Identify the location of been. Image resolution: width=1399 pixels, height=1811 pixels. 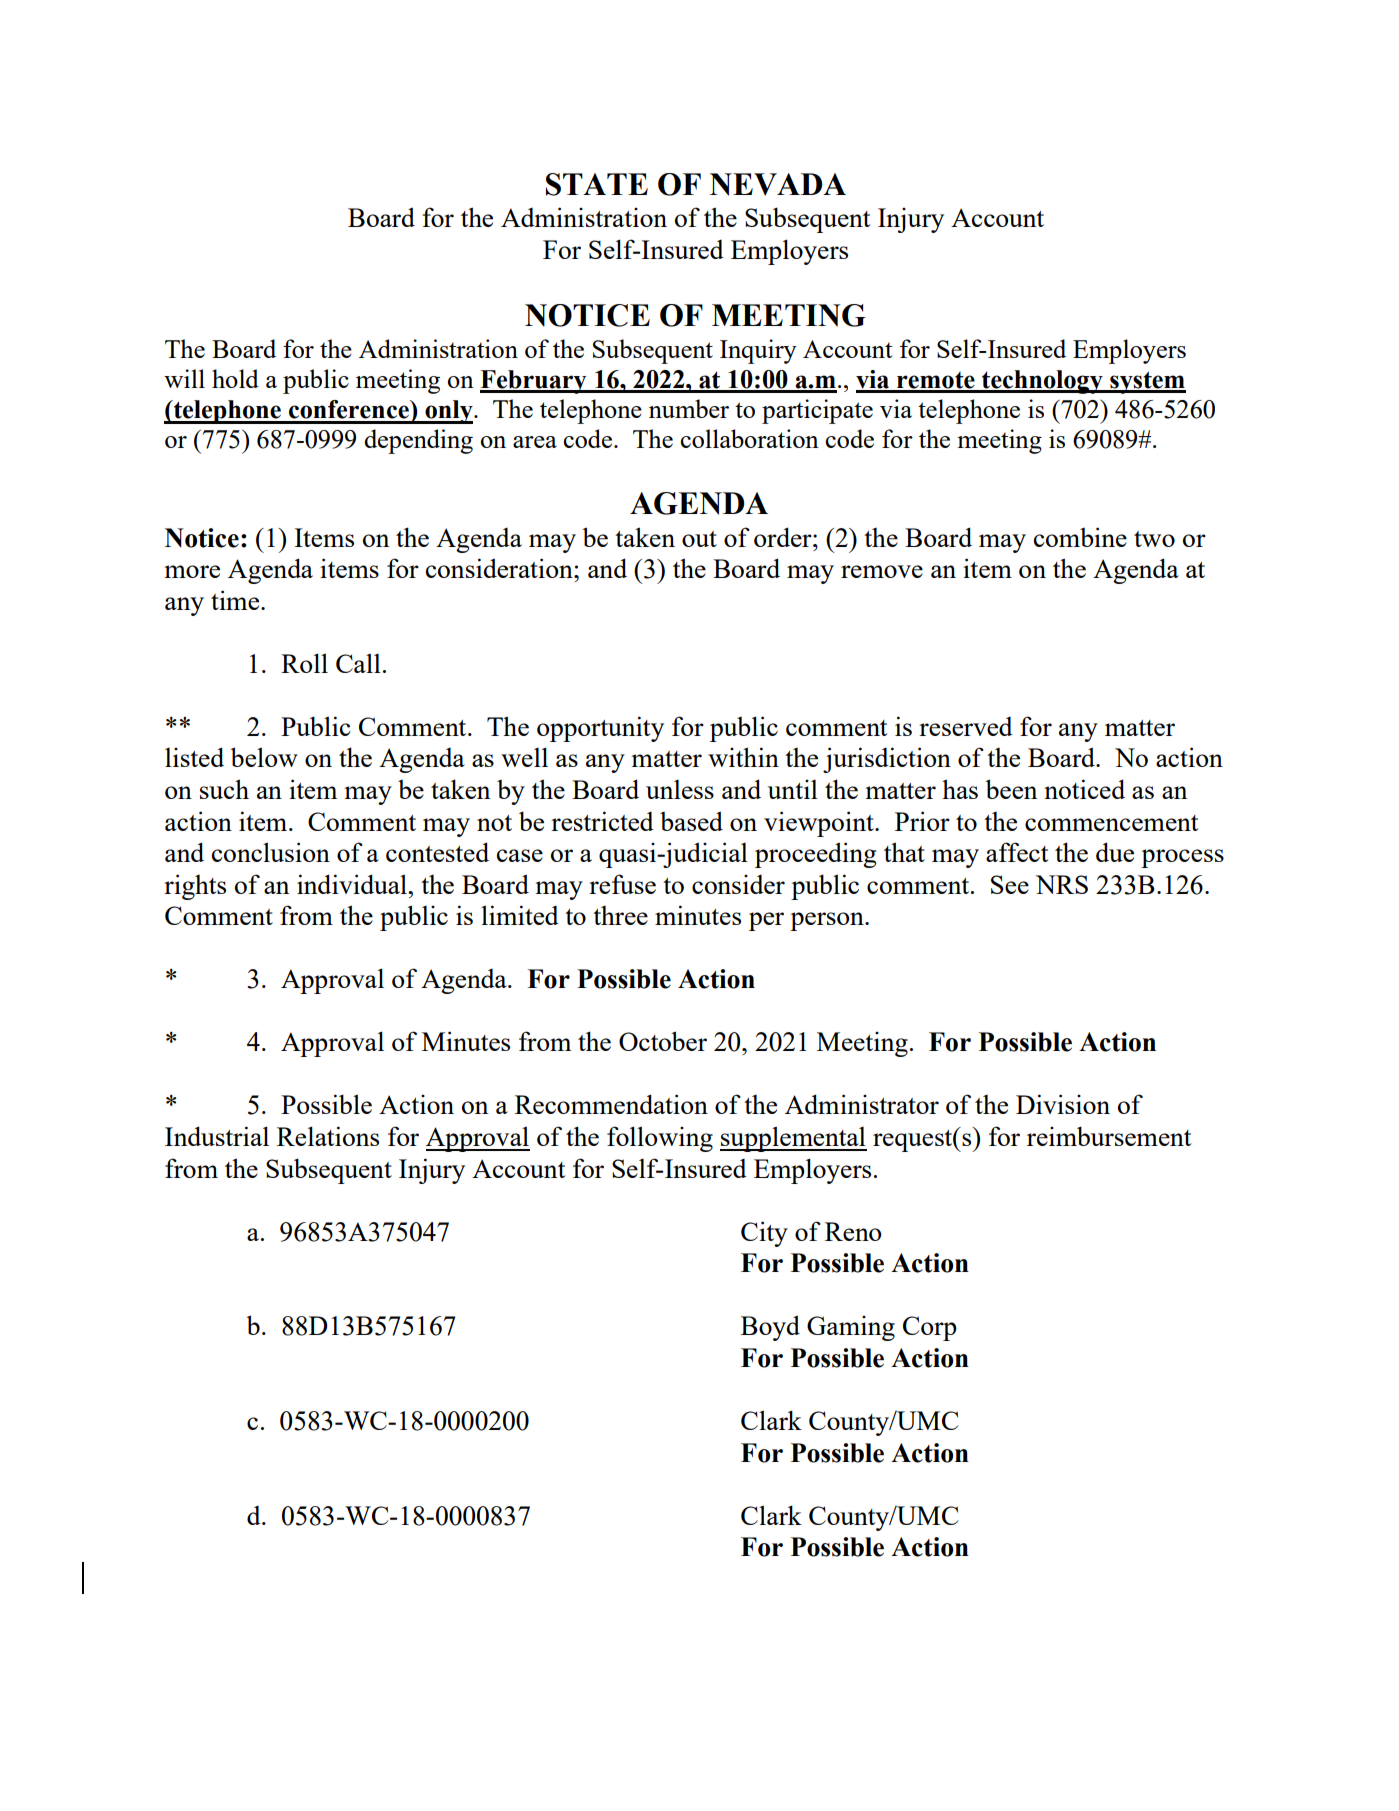
(1011, 789).
